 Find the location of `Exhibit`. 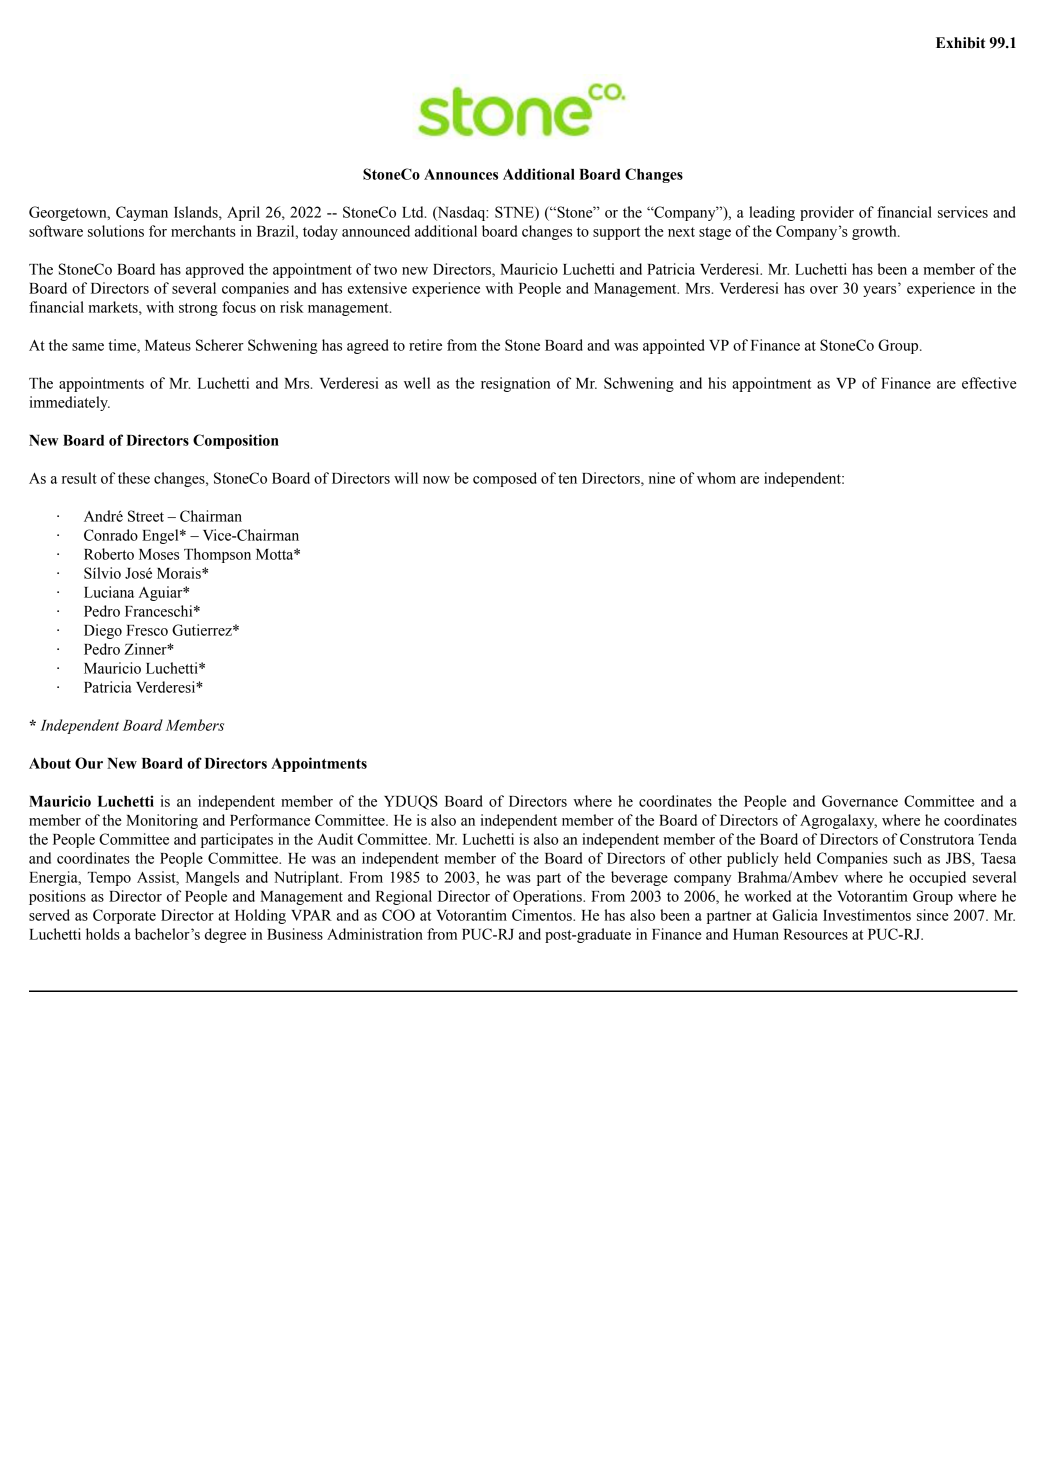

Exhibit is located at coordinates (960, 43).
